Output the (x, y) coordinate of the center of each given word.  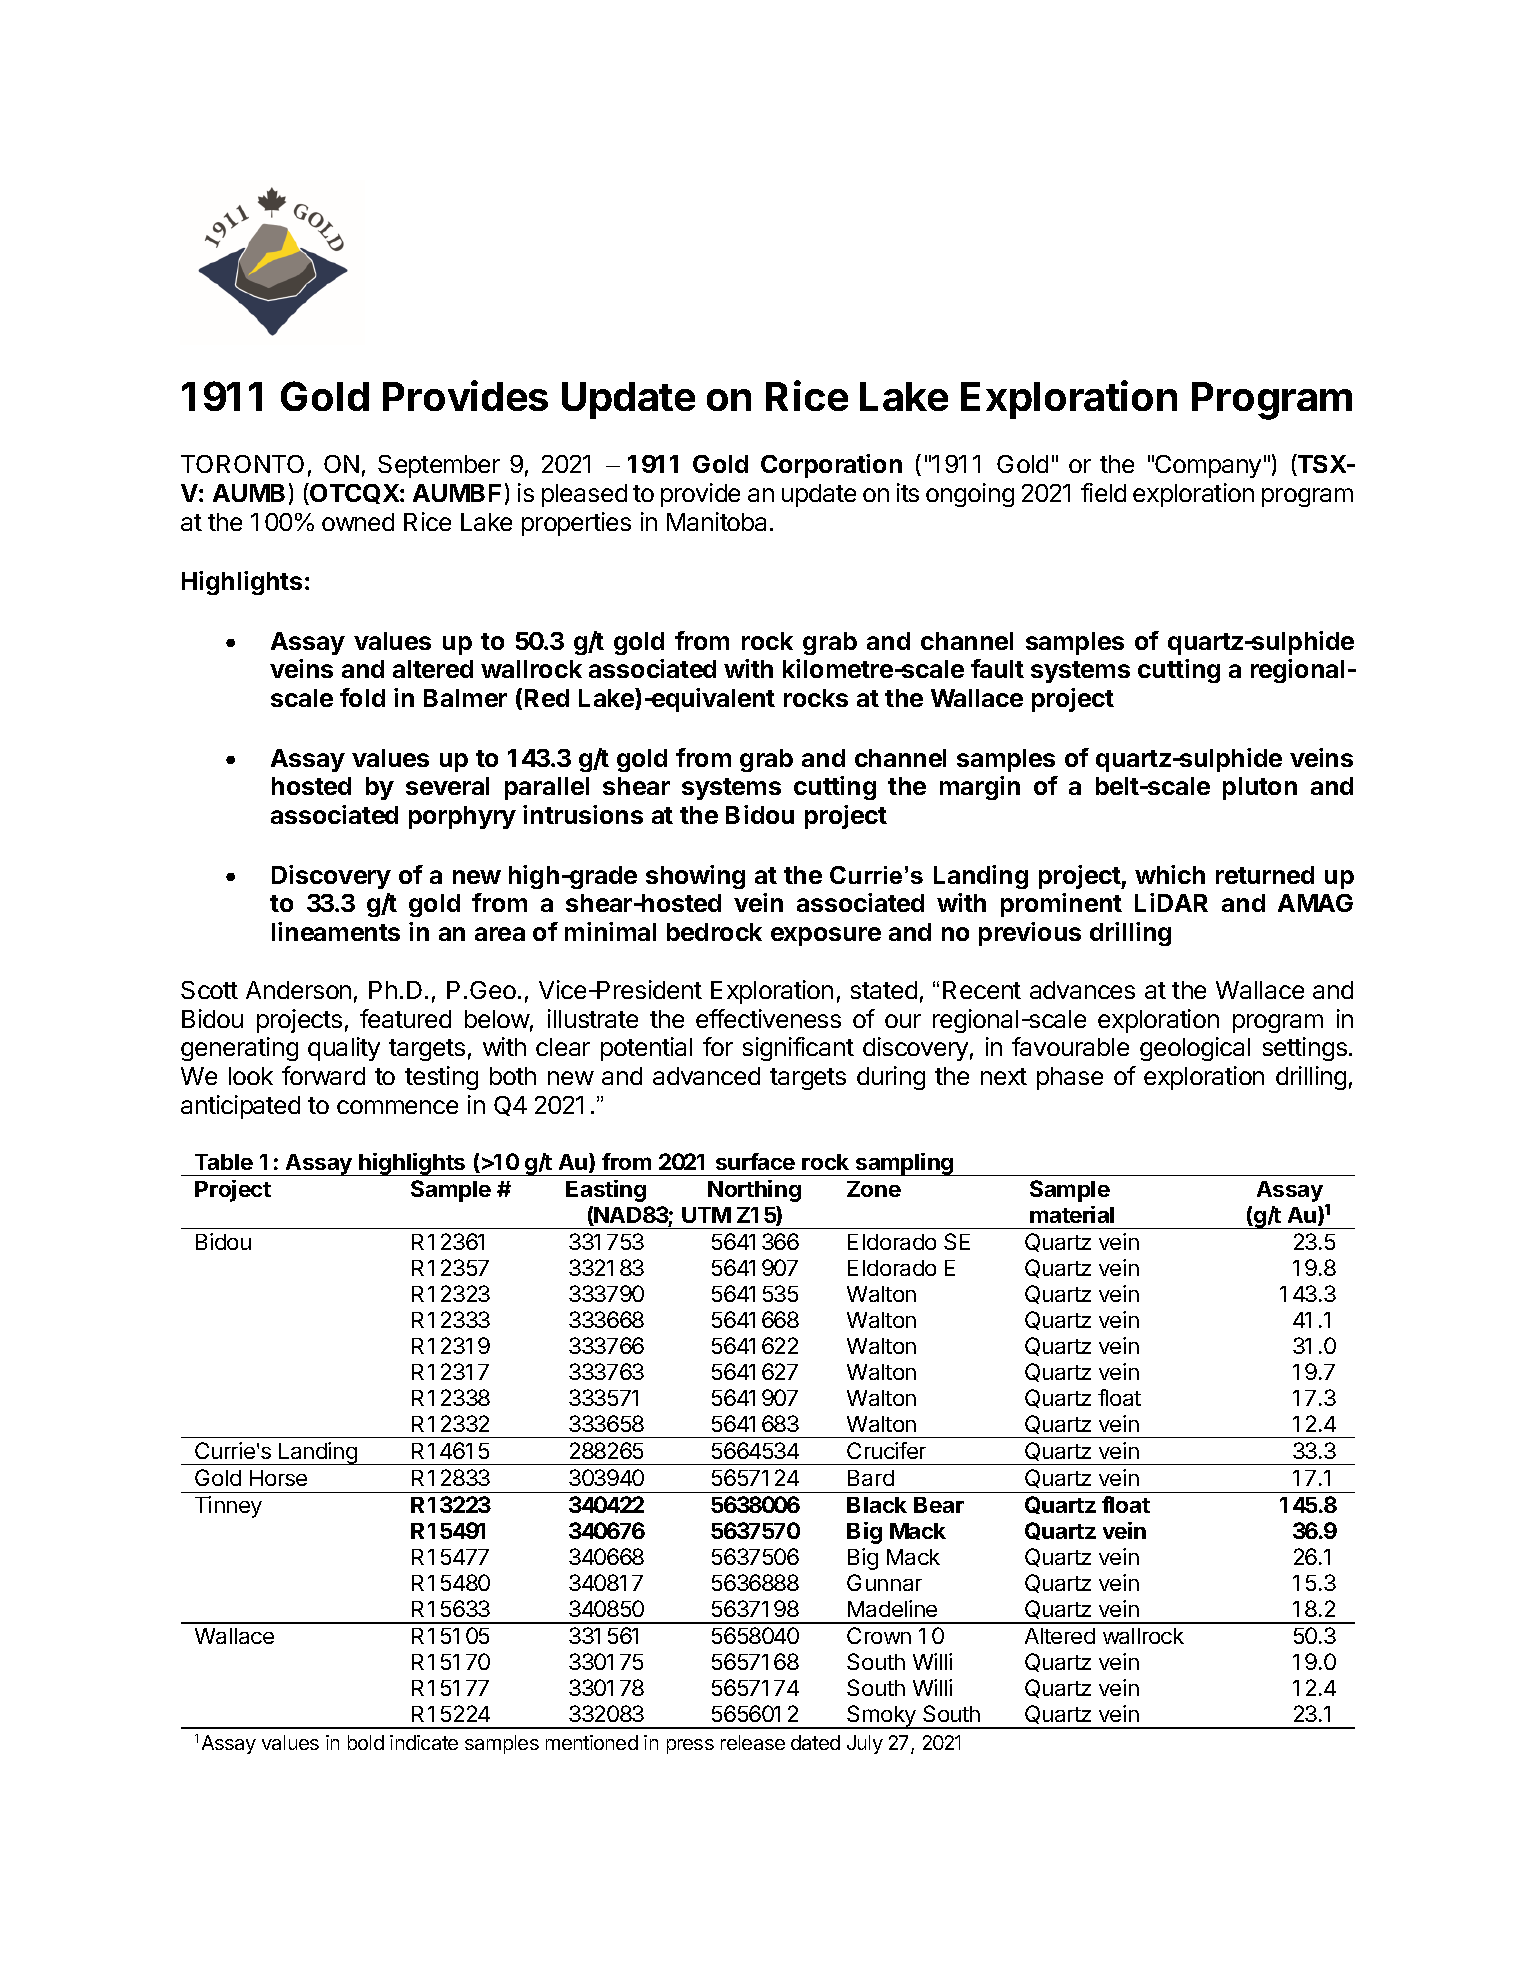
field (1103, 492)
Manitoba (719, 521)
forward (323, 1075)
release (753, 1742)
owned (358, 522)
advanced (706, 1076)
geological (1195, 1049)
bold (366, 1742)
